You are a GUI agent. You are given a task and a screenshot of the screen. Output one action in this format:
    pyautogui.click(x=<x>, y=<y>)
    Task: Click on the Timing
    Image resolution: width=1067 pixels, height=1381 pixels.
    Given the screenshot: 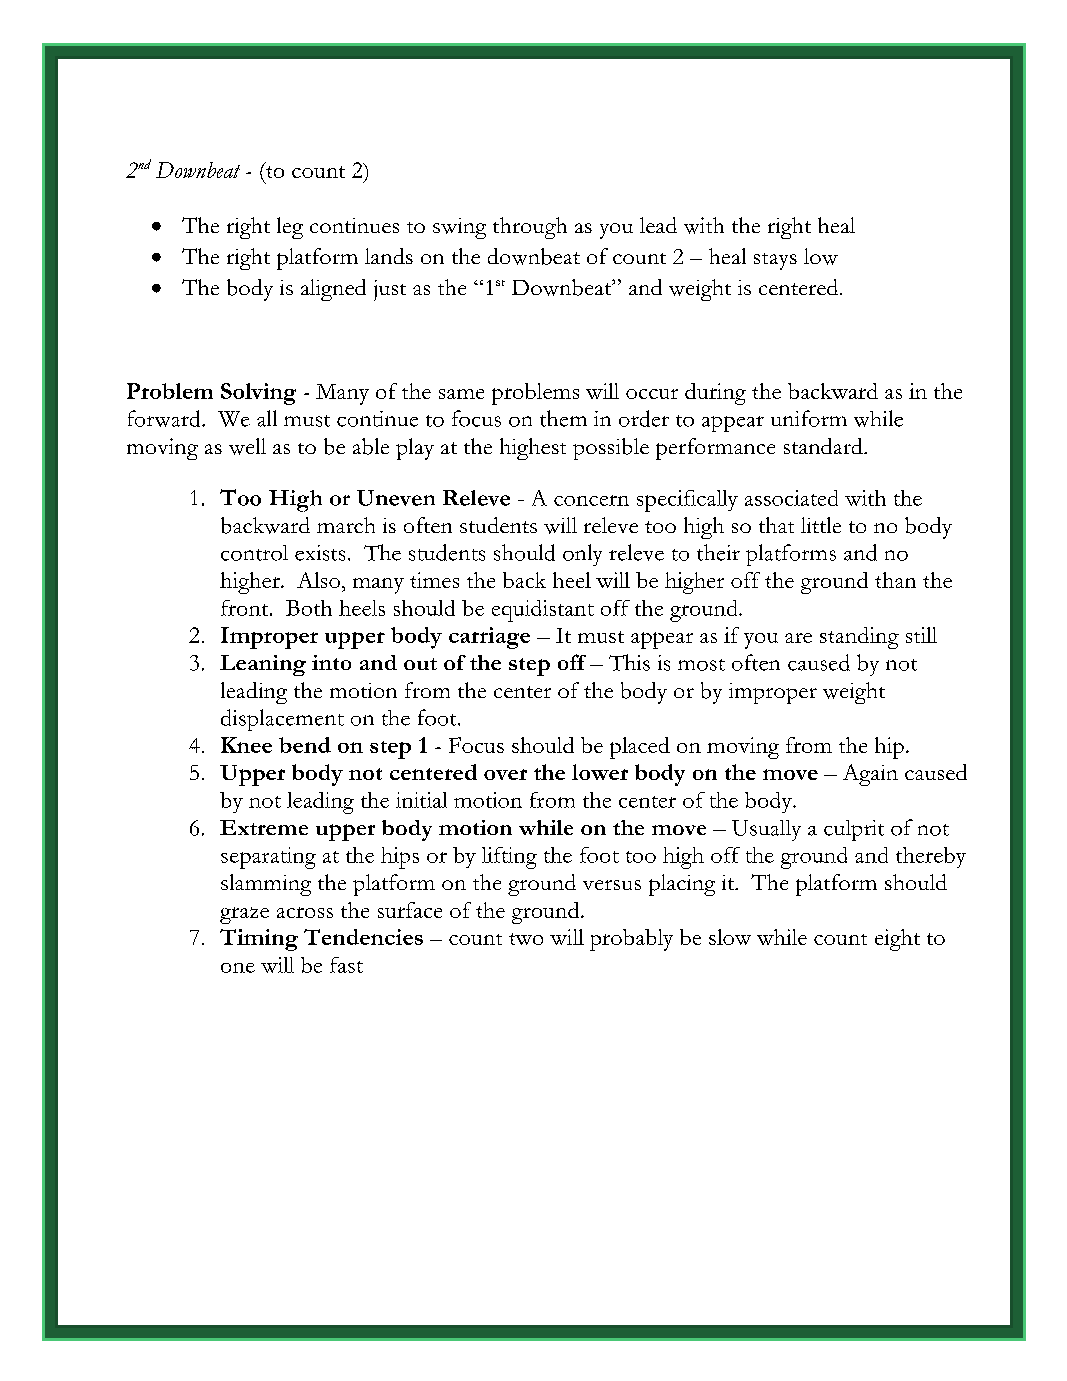 What is the action you would take?
    pyautogui.click(x=259, y=940)
